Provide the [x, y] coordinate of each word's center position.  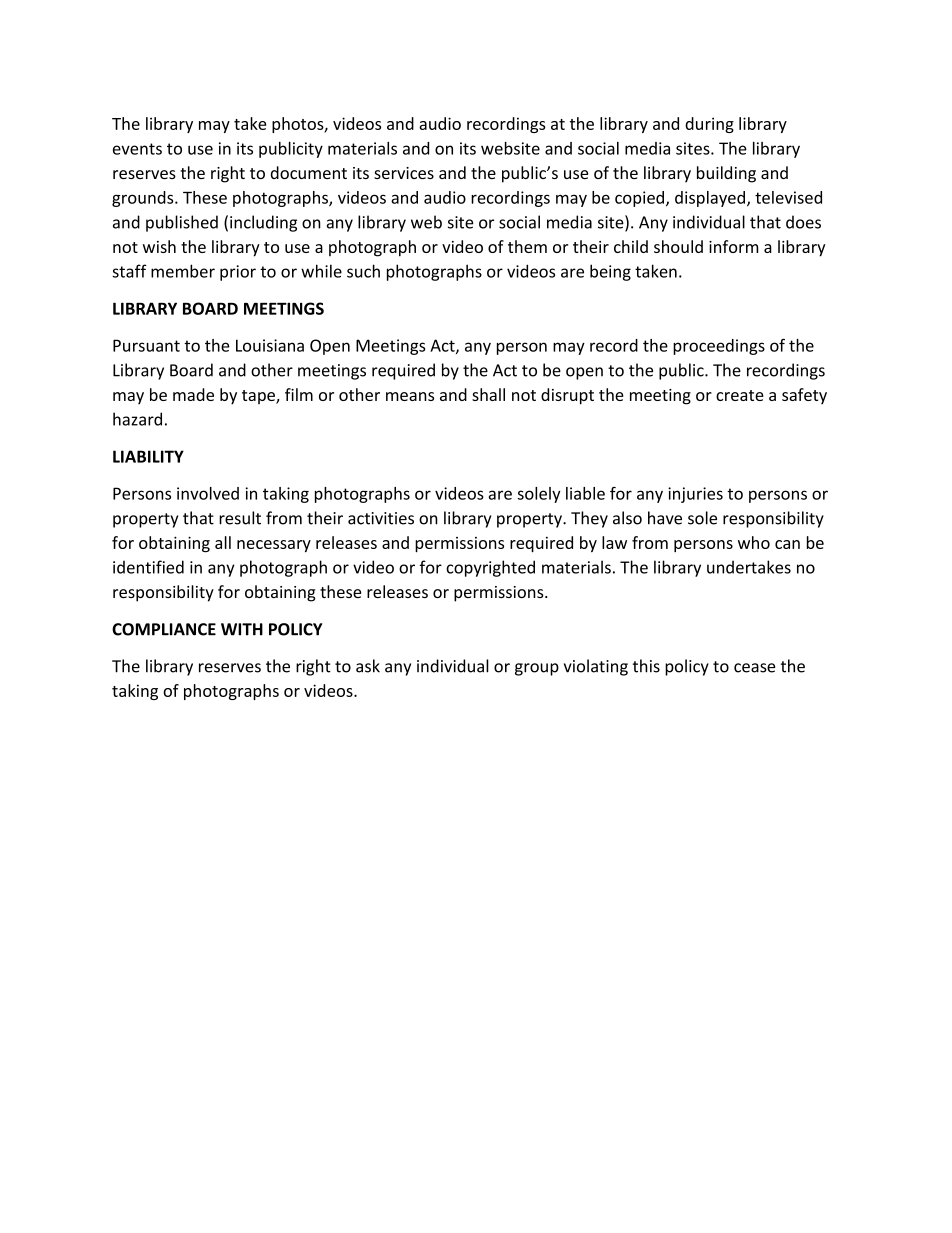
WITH [242, 629]
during [709, 125]
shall [488, 394]
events [137, 149]
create [740, 395]
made [193, 394]
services [404, 173]
